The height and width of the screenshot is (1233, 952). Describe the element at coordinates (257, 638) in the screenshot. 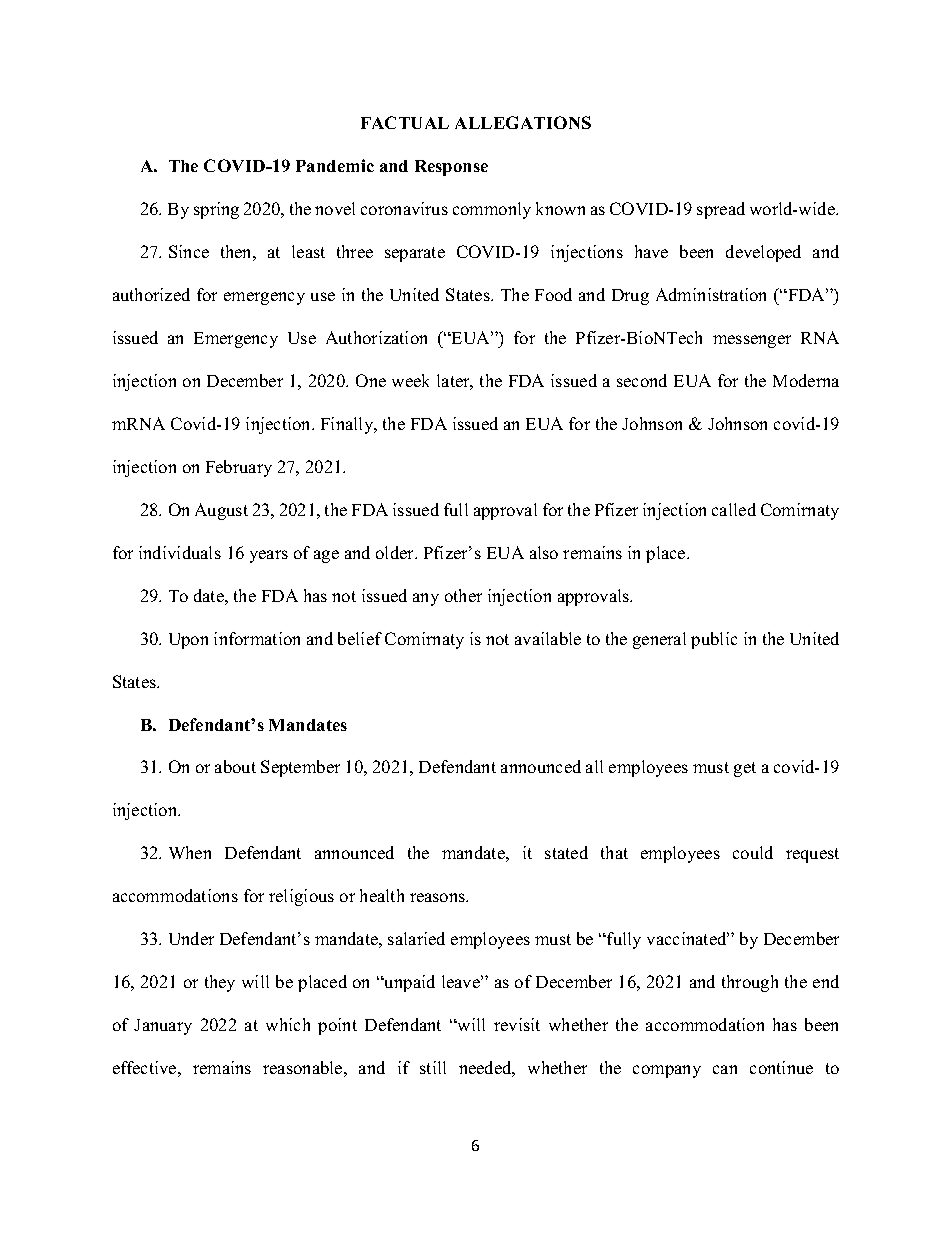

I see `information` at that location.
